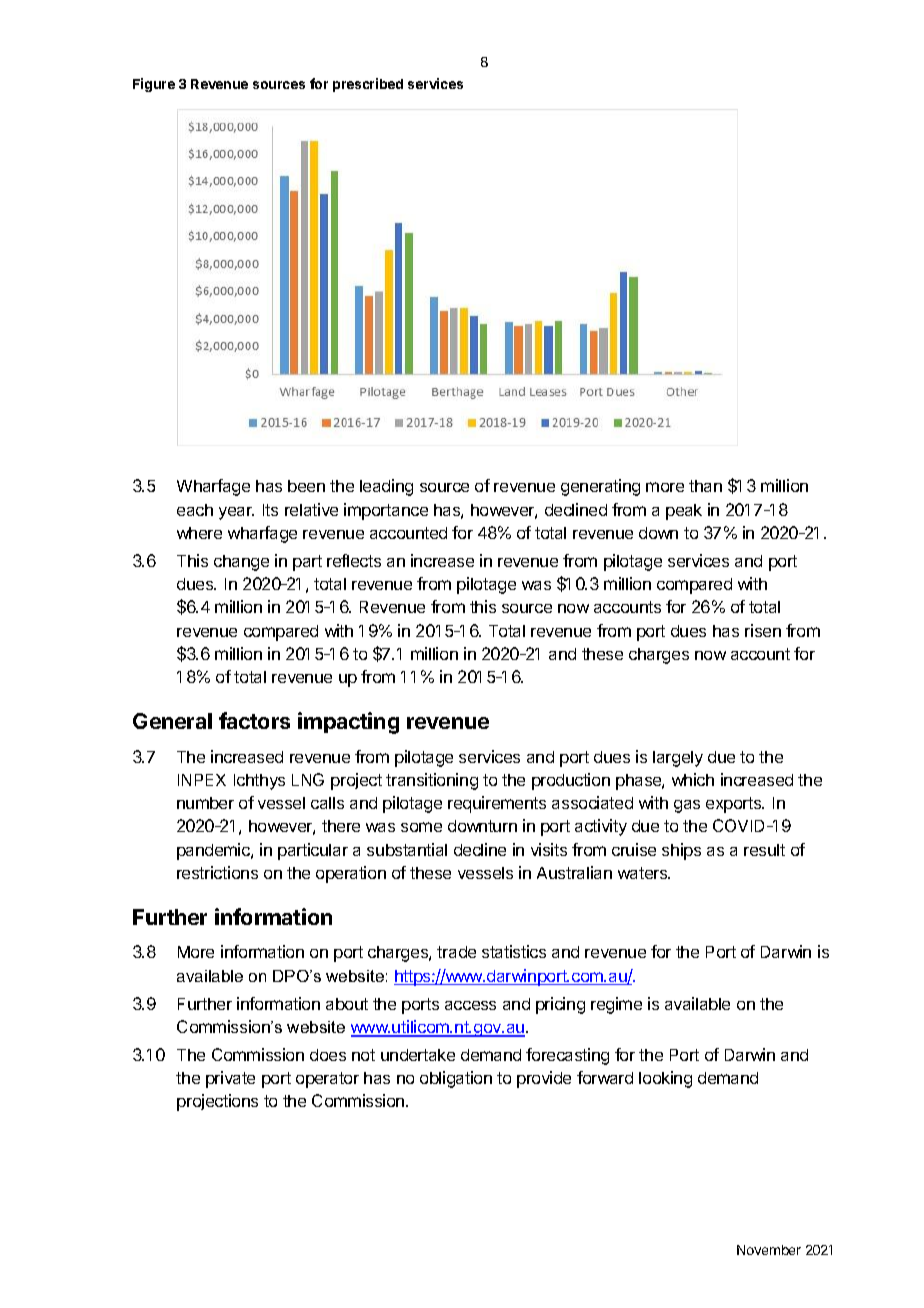 The height and width of the document is (1308, 924). I want to click on private, so click(230, 1079).
